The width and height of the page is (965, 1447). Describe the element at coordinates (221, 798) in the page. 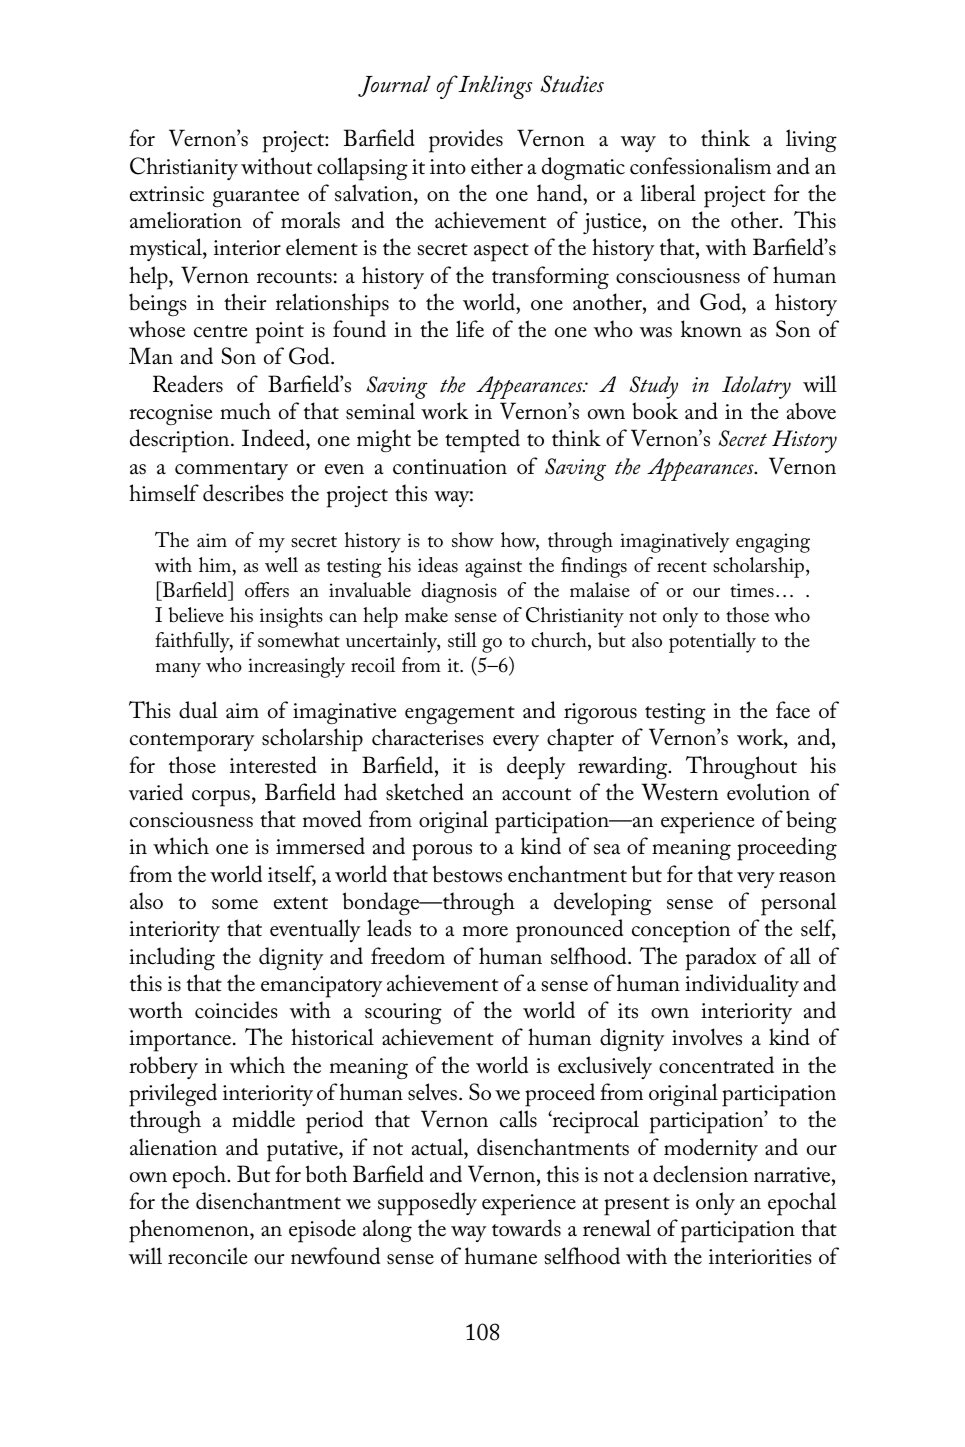

I see `corpus` at that location.
